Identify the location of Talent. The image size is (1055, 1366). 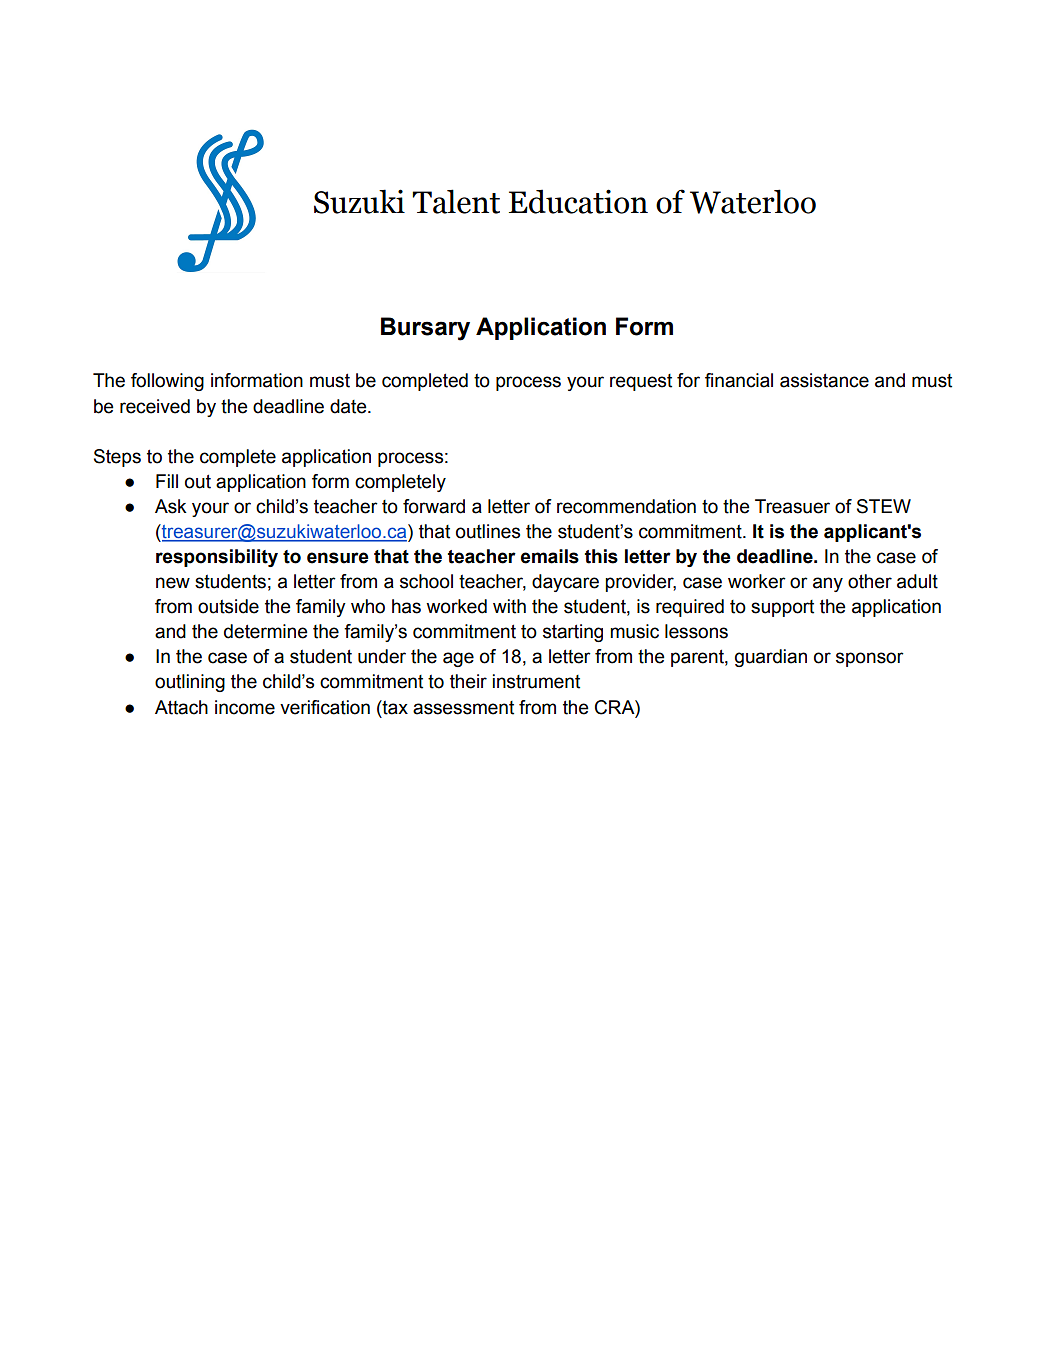
(456, 201).
